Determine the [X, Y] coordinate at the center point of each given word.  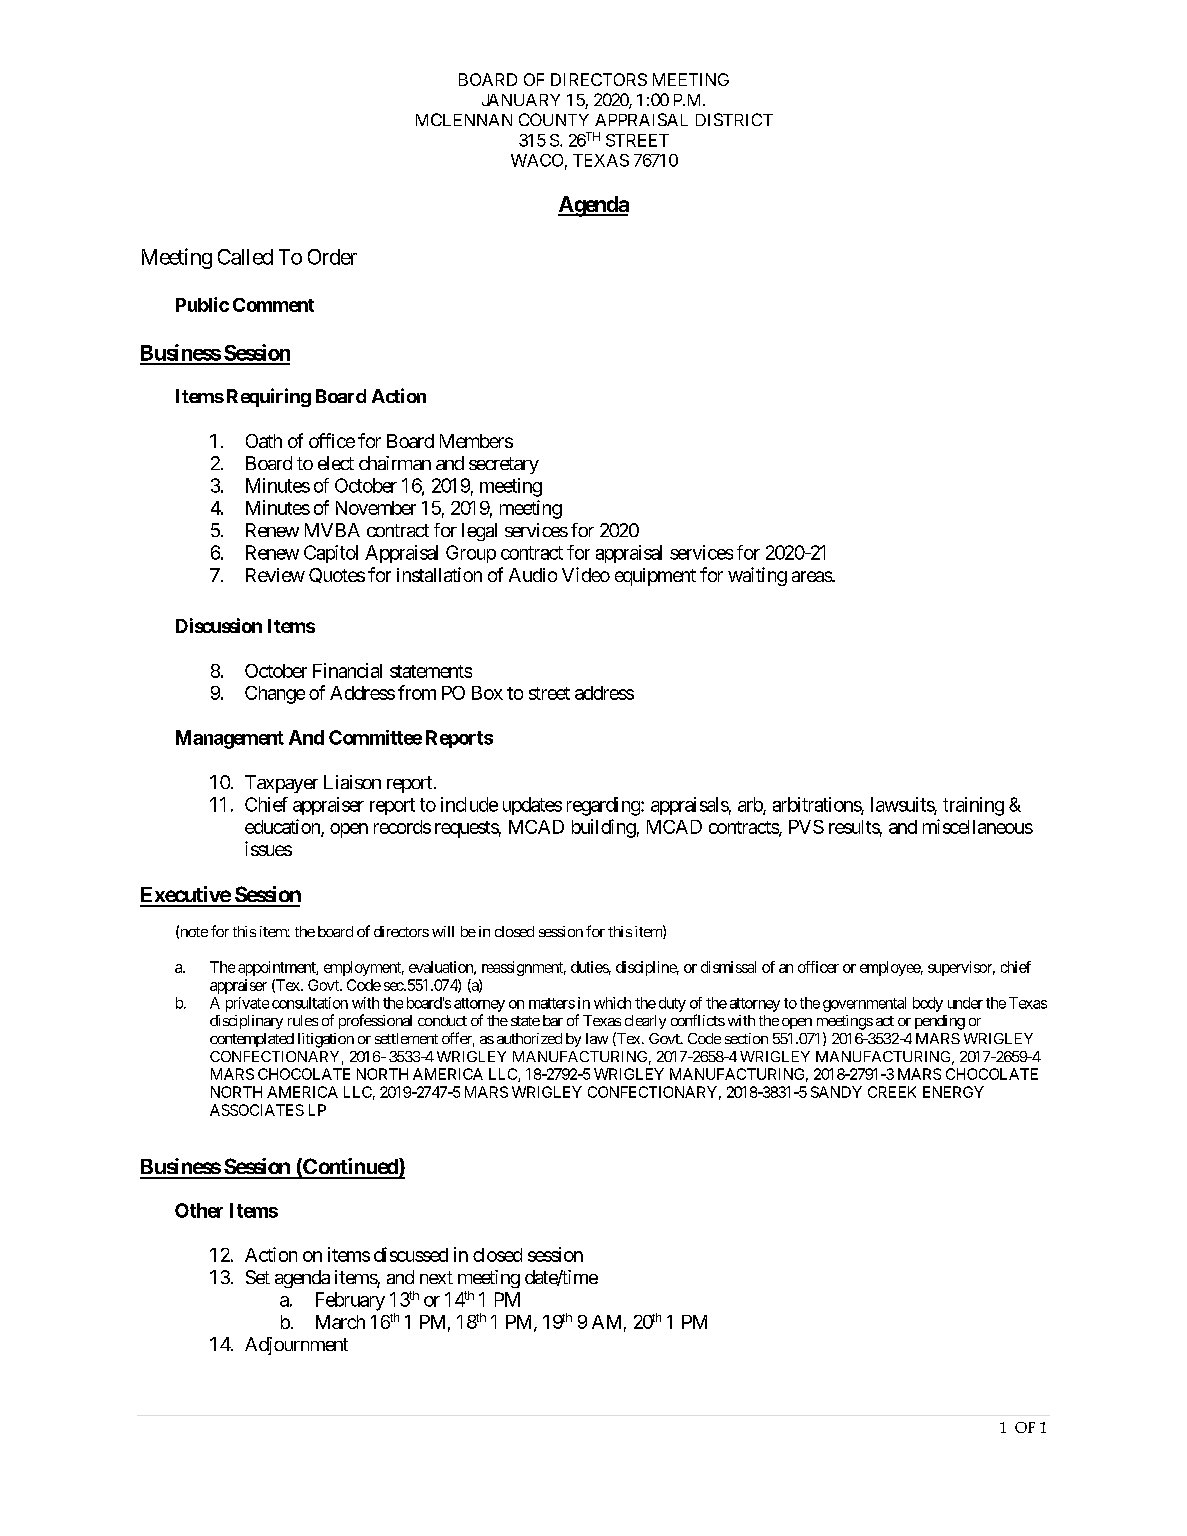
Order [332, 257]
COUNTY [554, 119]
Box [487, 693]
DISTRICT [734, 119]
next [436, 1277]
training [973, 806]
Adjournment [296, 1346]
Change [275, 695]
